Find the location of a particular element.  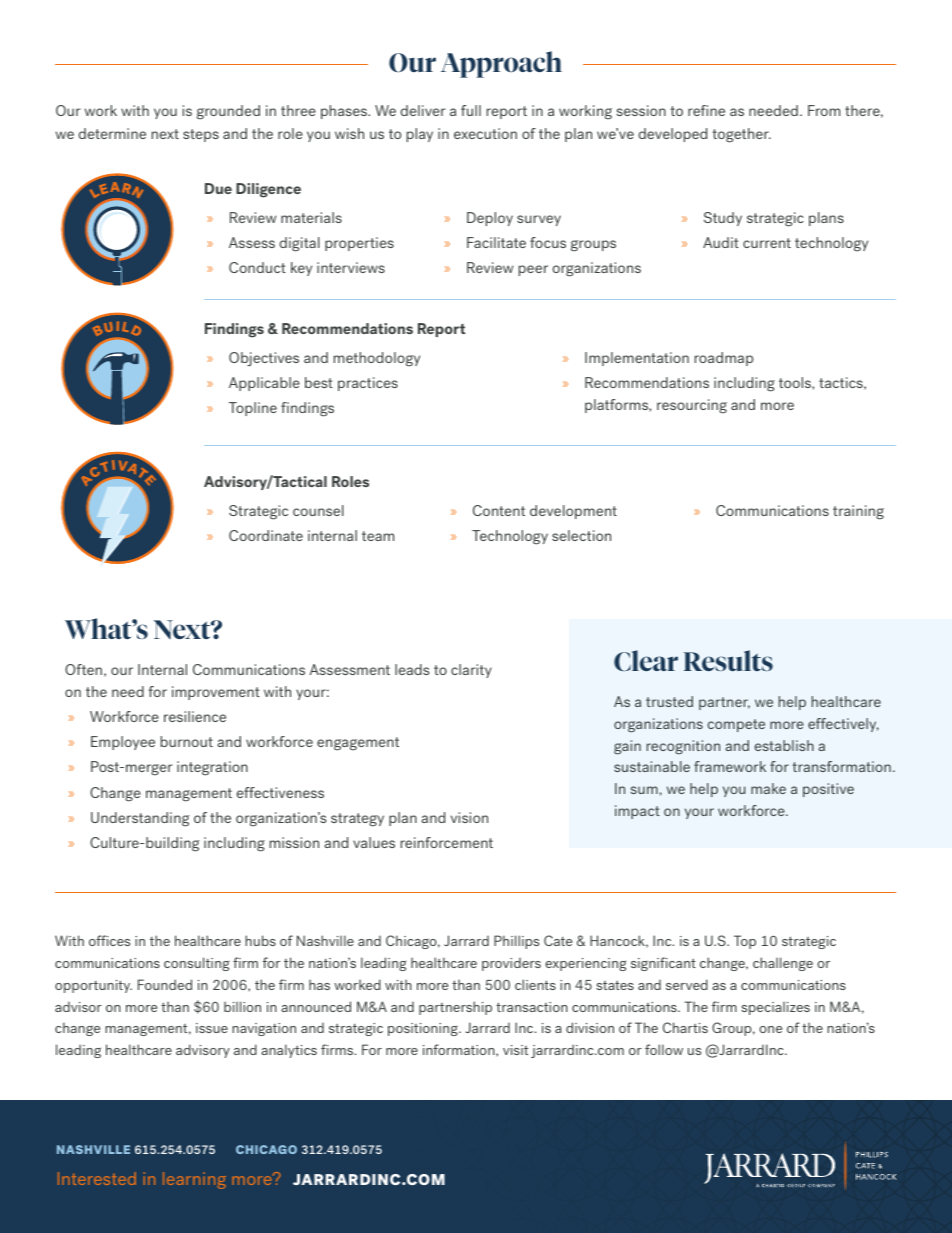

grounded is located at coordinates (228, 112).
